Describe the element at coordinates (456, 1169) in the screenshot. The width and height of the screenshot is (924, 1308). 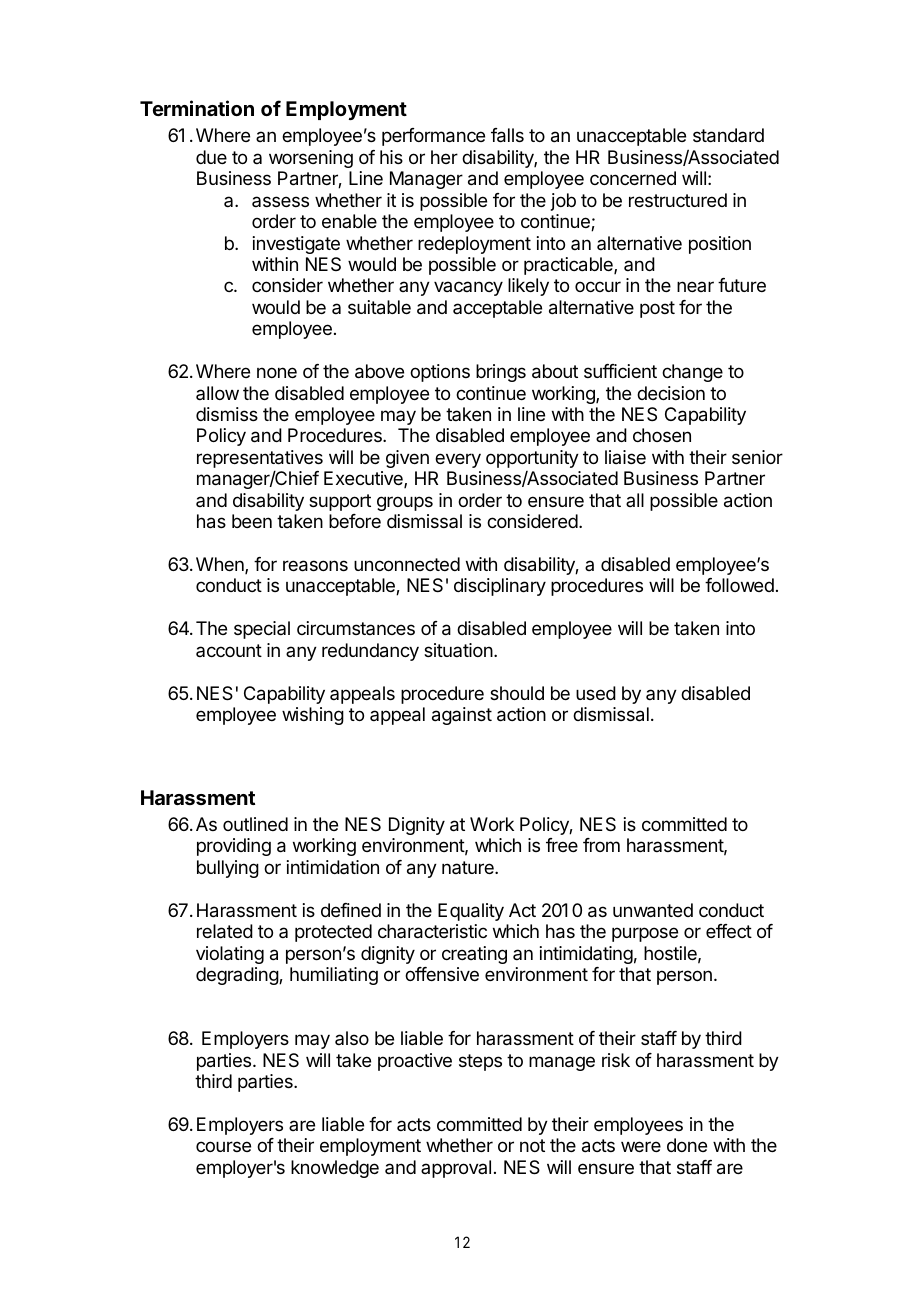
I see `approval` at that location.
